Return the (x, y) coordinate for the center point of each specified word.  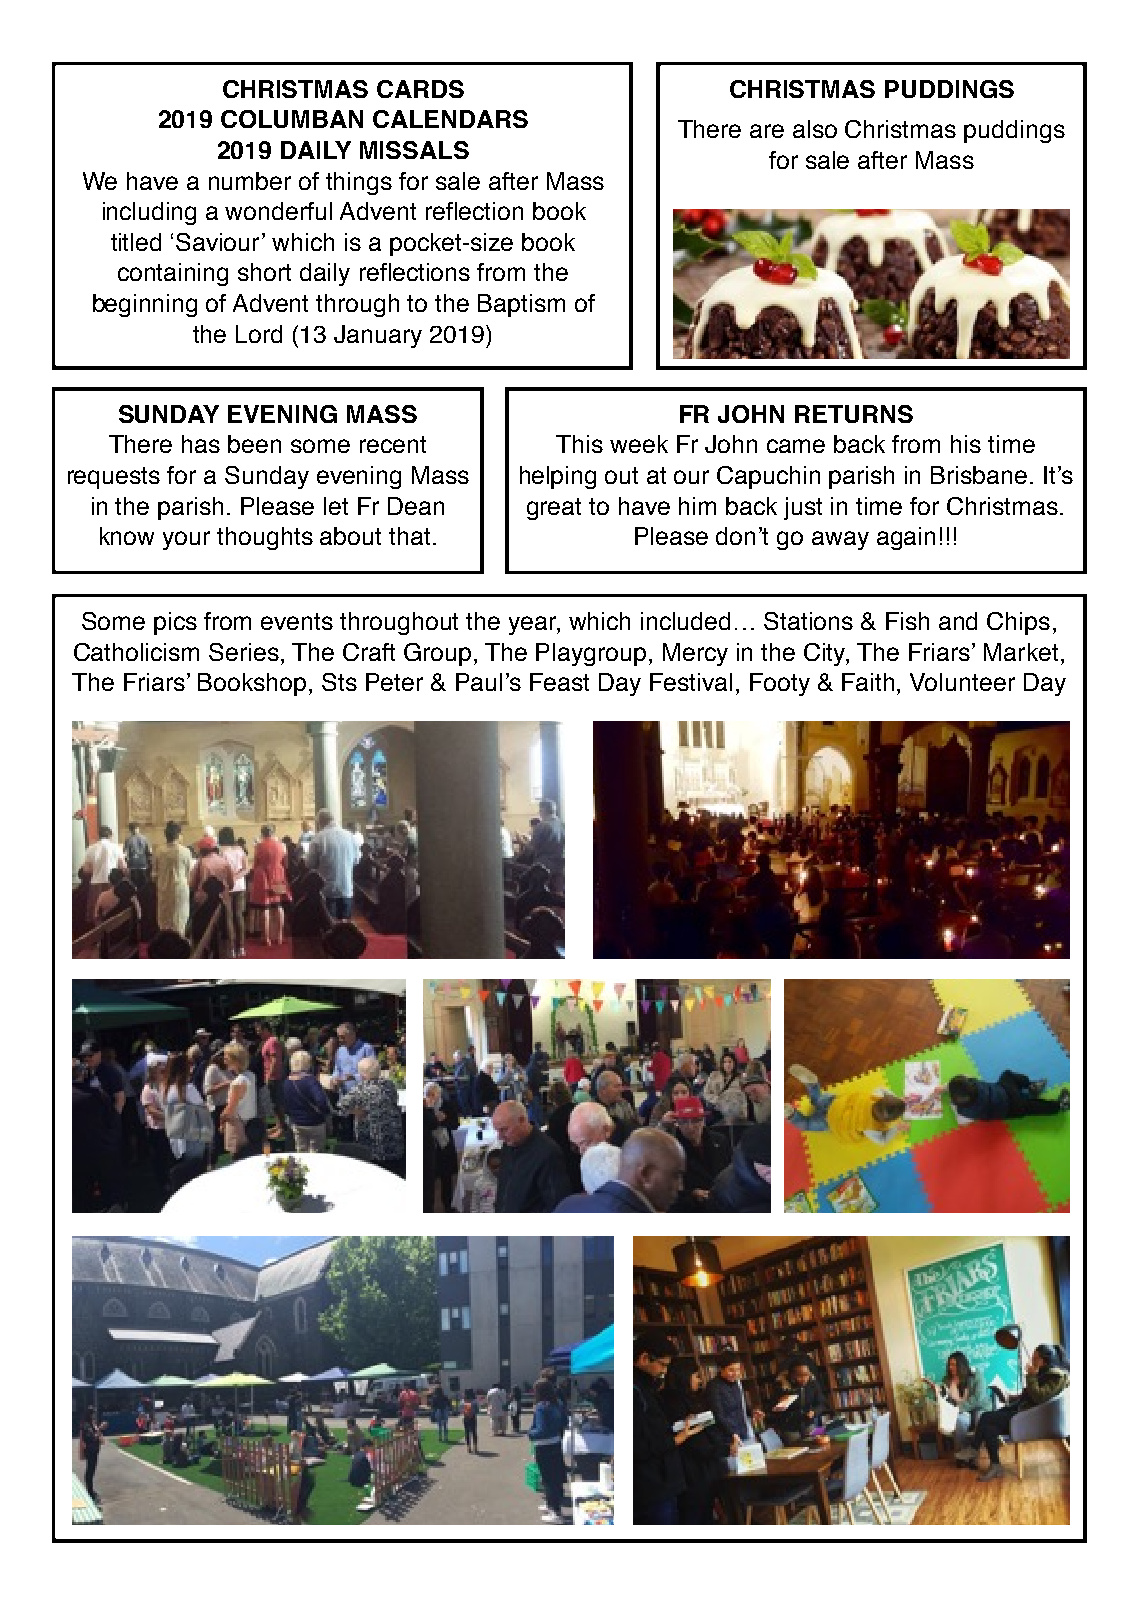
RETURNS (854, 414)
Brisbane (979, 475)
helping (558, 477)
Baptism (521, 305)
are (767, 131)
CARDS (420, 89)
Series (244, 652)
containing (173, 274)
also (815, 129)
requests (114, 478)
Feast (559, 682)
